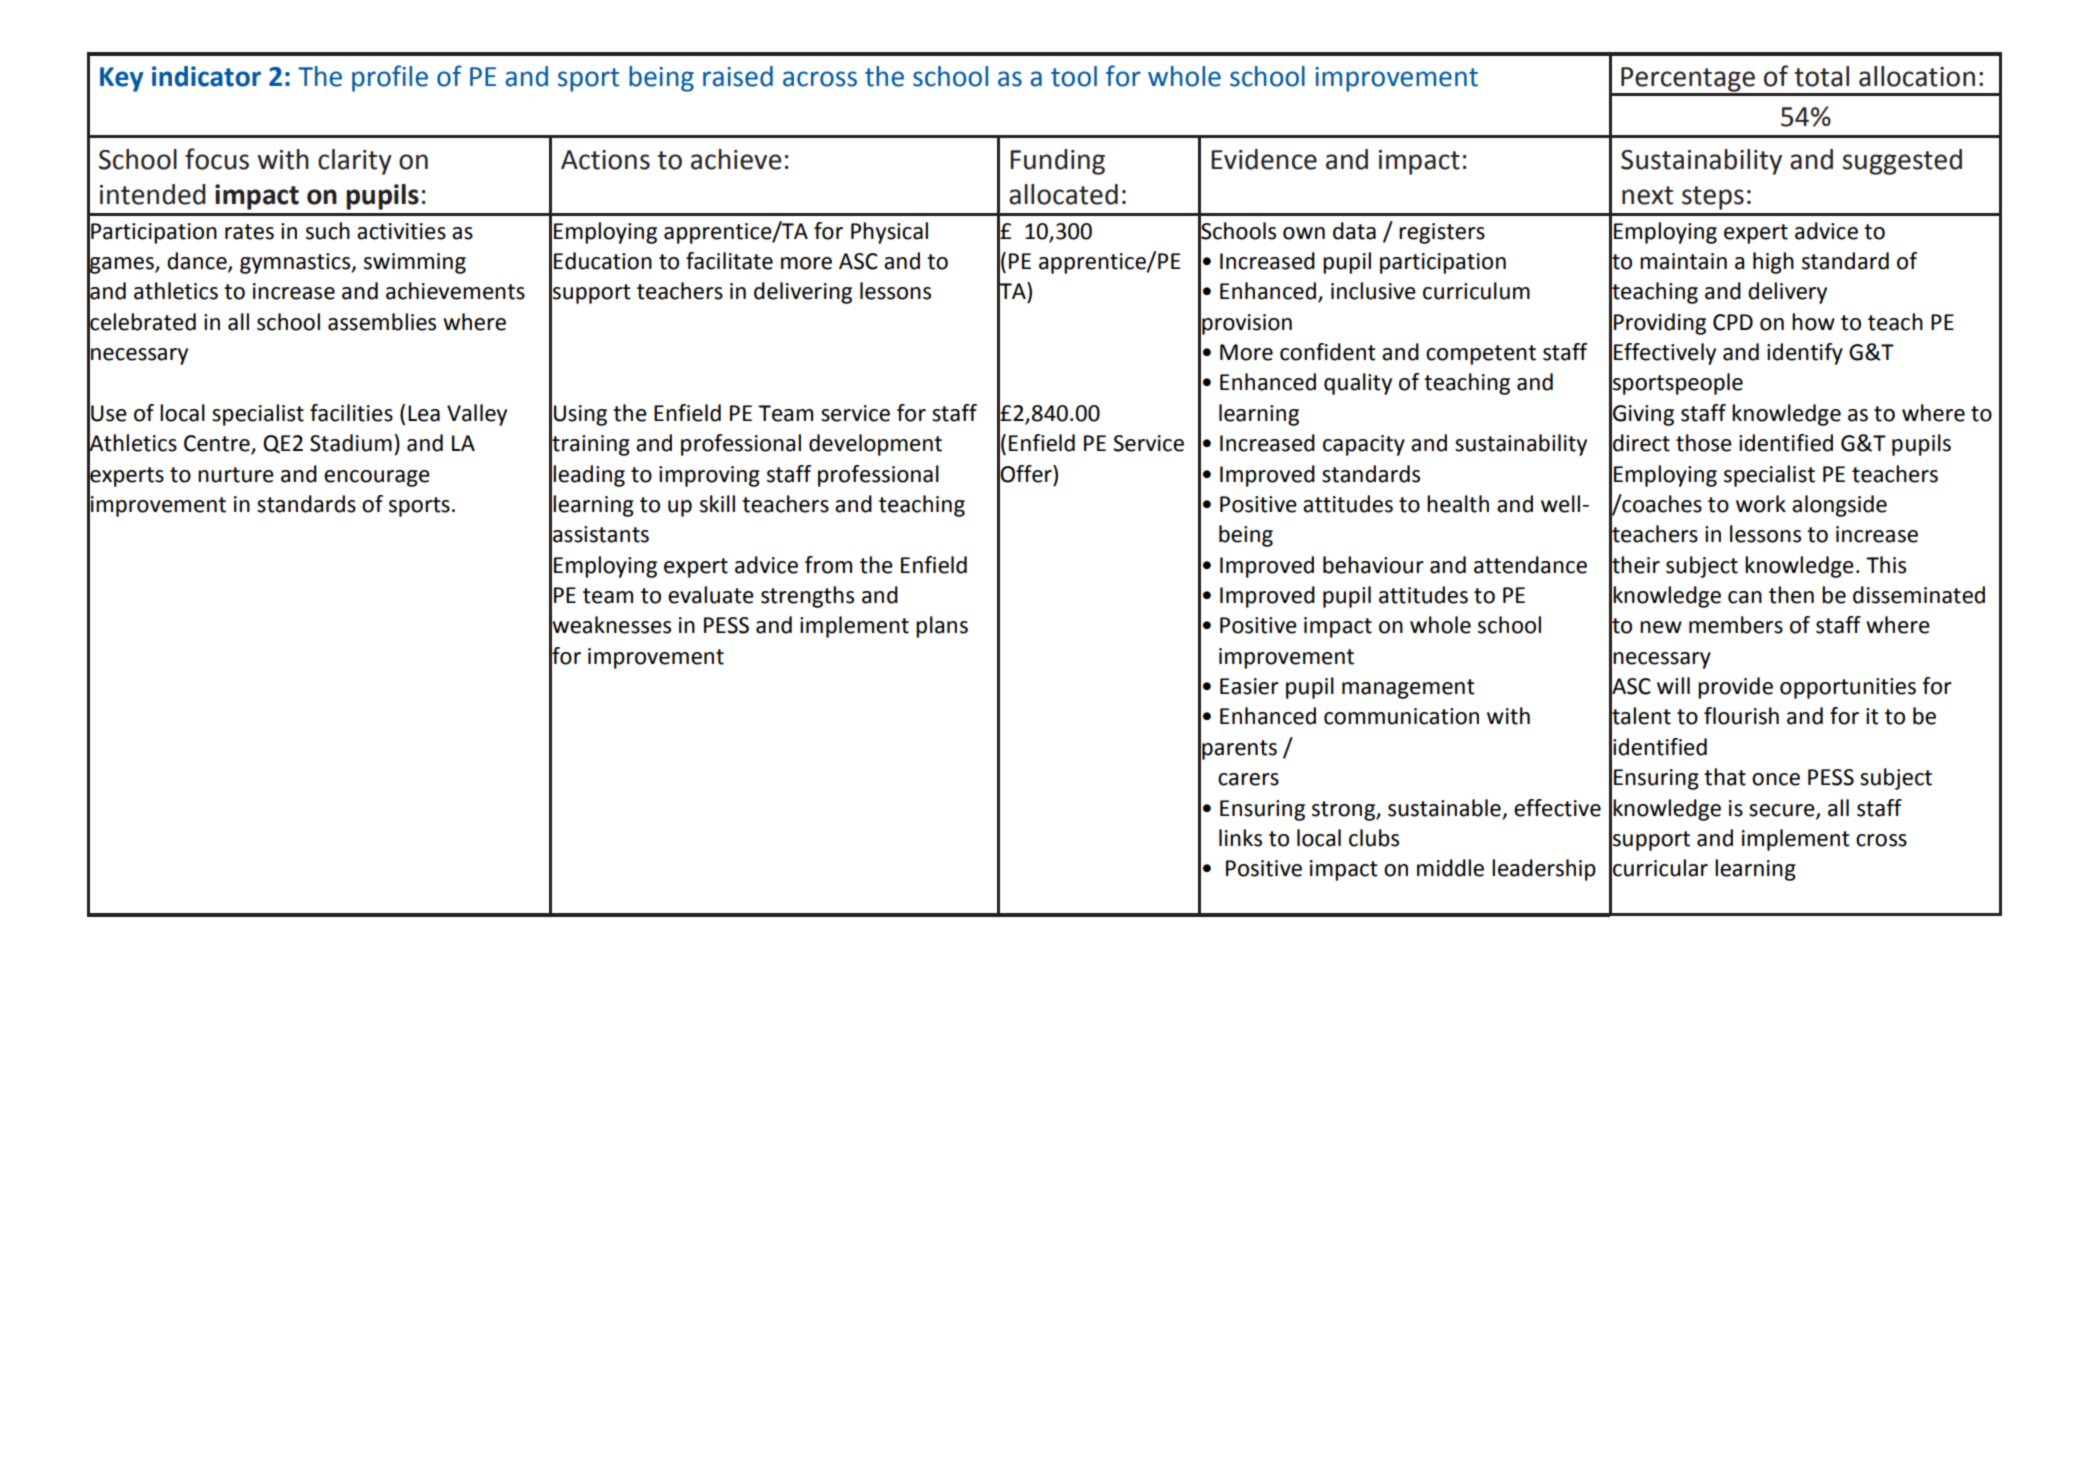 This image has height=1481, width=2094. I want to click on plans, so click(942, 627).
